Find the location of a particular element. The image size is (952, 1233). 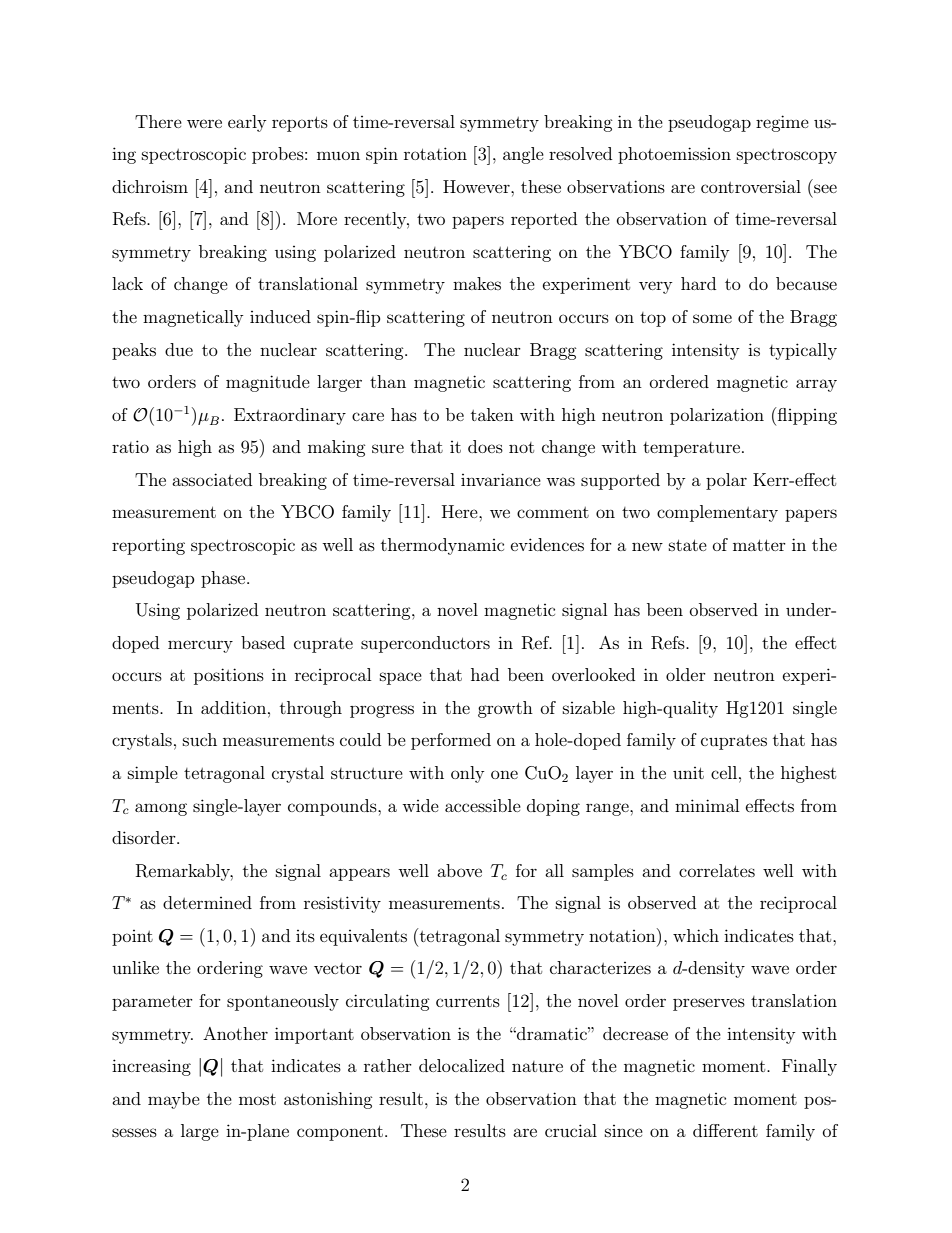

rotation is located at coordinates (435, 153).
